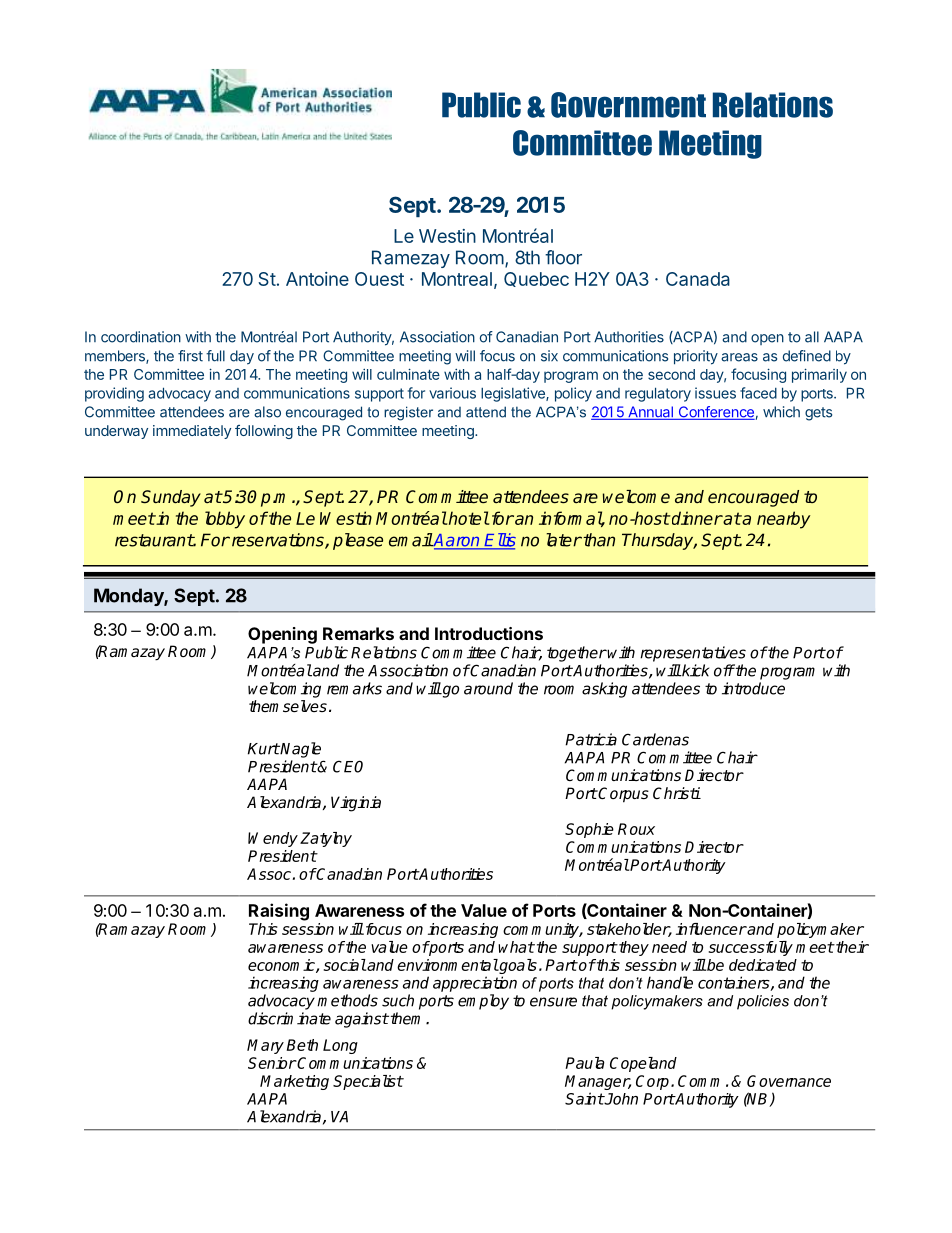 This page has height=1233, width=952. What do you see at coordinates (483, 1002) in the page?
I see `employ` at bounding box center [483, 1002].
